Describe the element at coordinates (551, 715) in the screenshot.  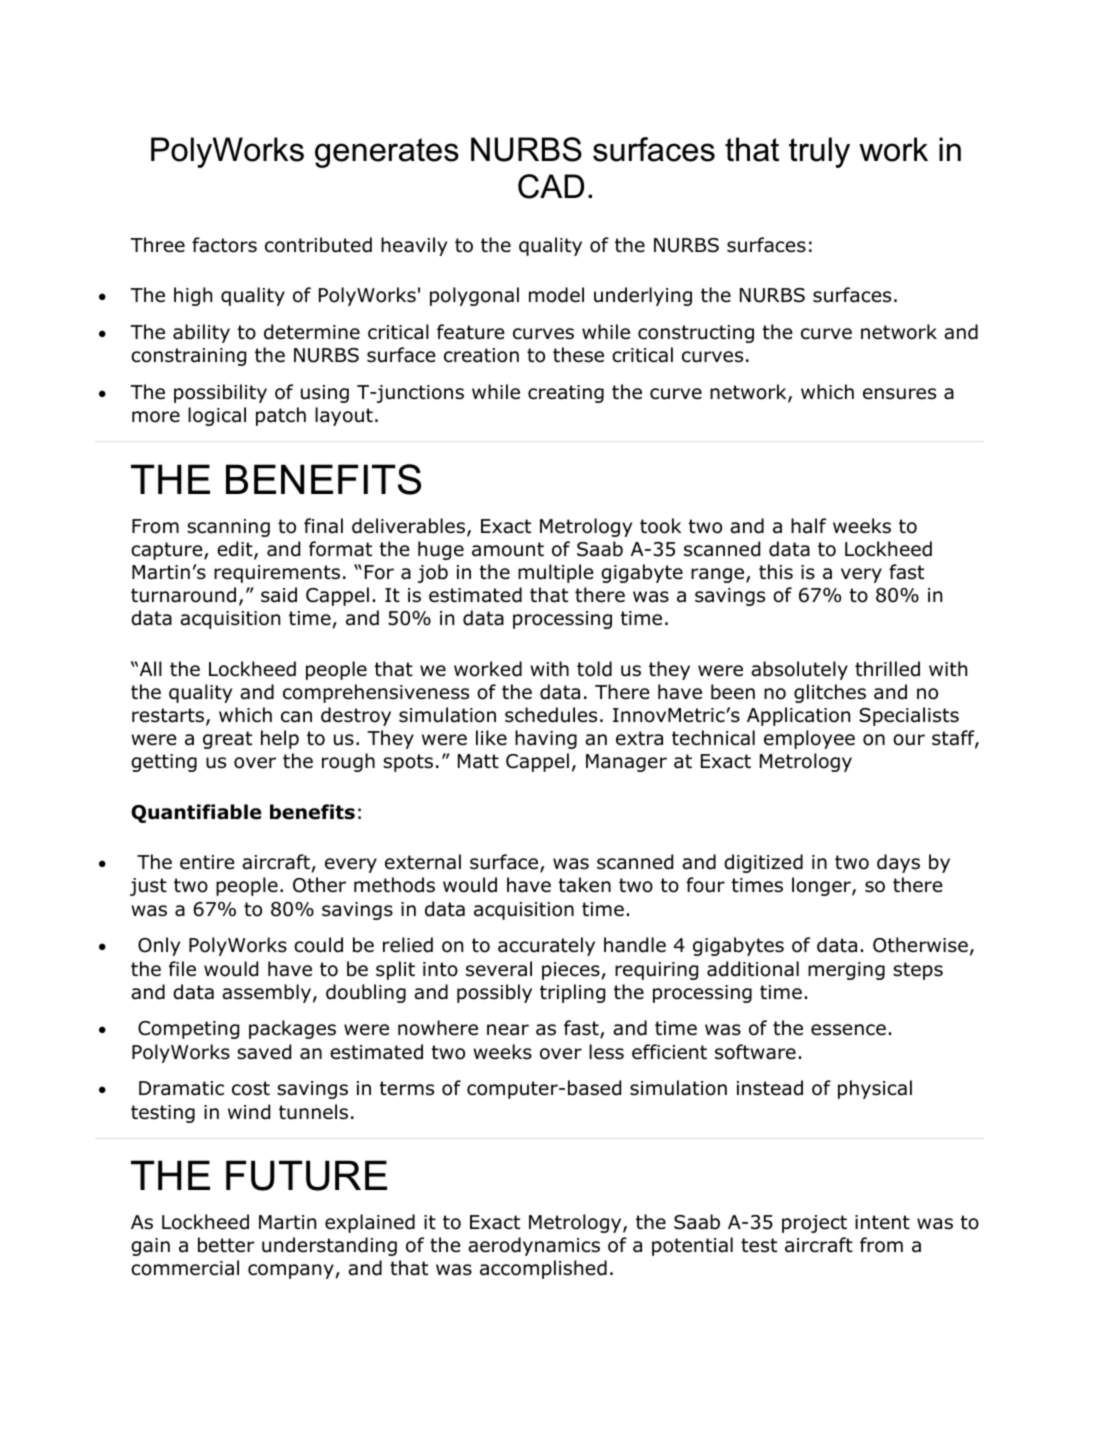
I see `schedules` at that location.
